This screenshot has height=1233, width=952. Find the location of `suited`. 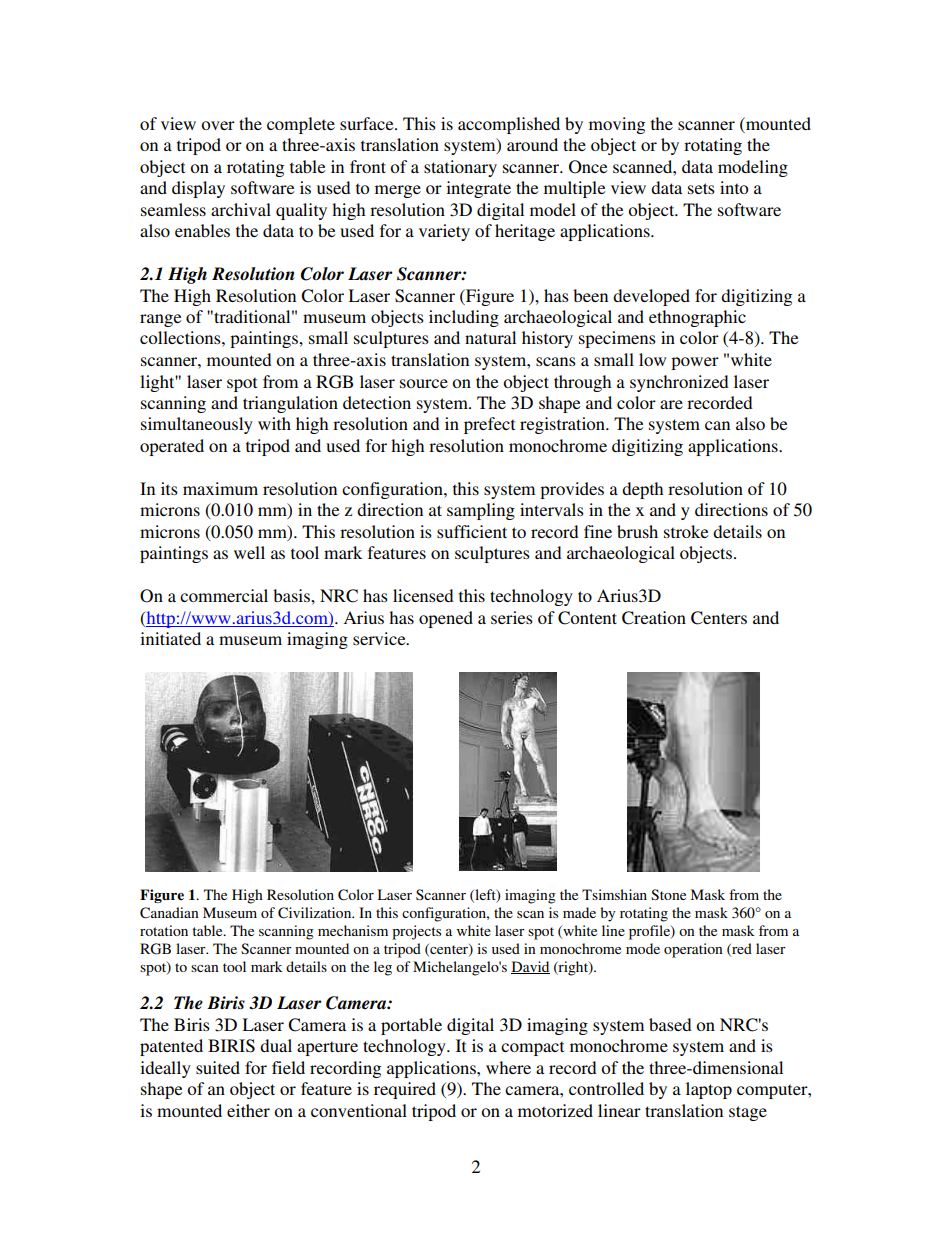

suited is located at coordinates (218, 1067).
